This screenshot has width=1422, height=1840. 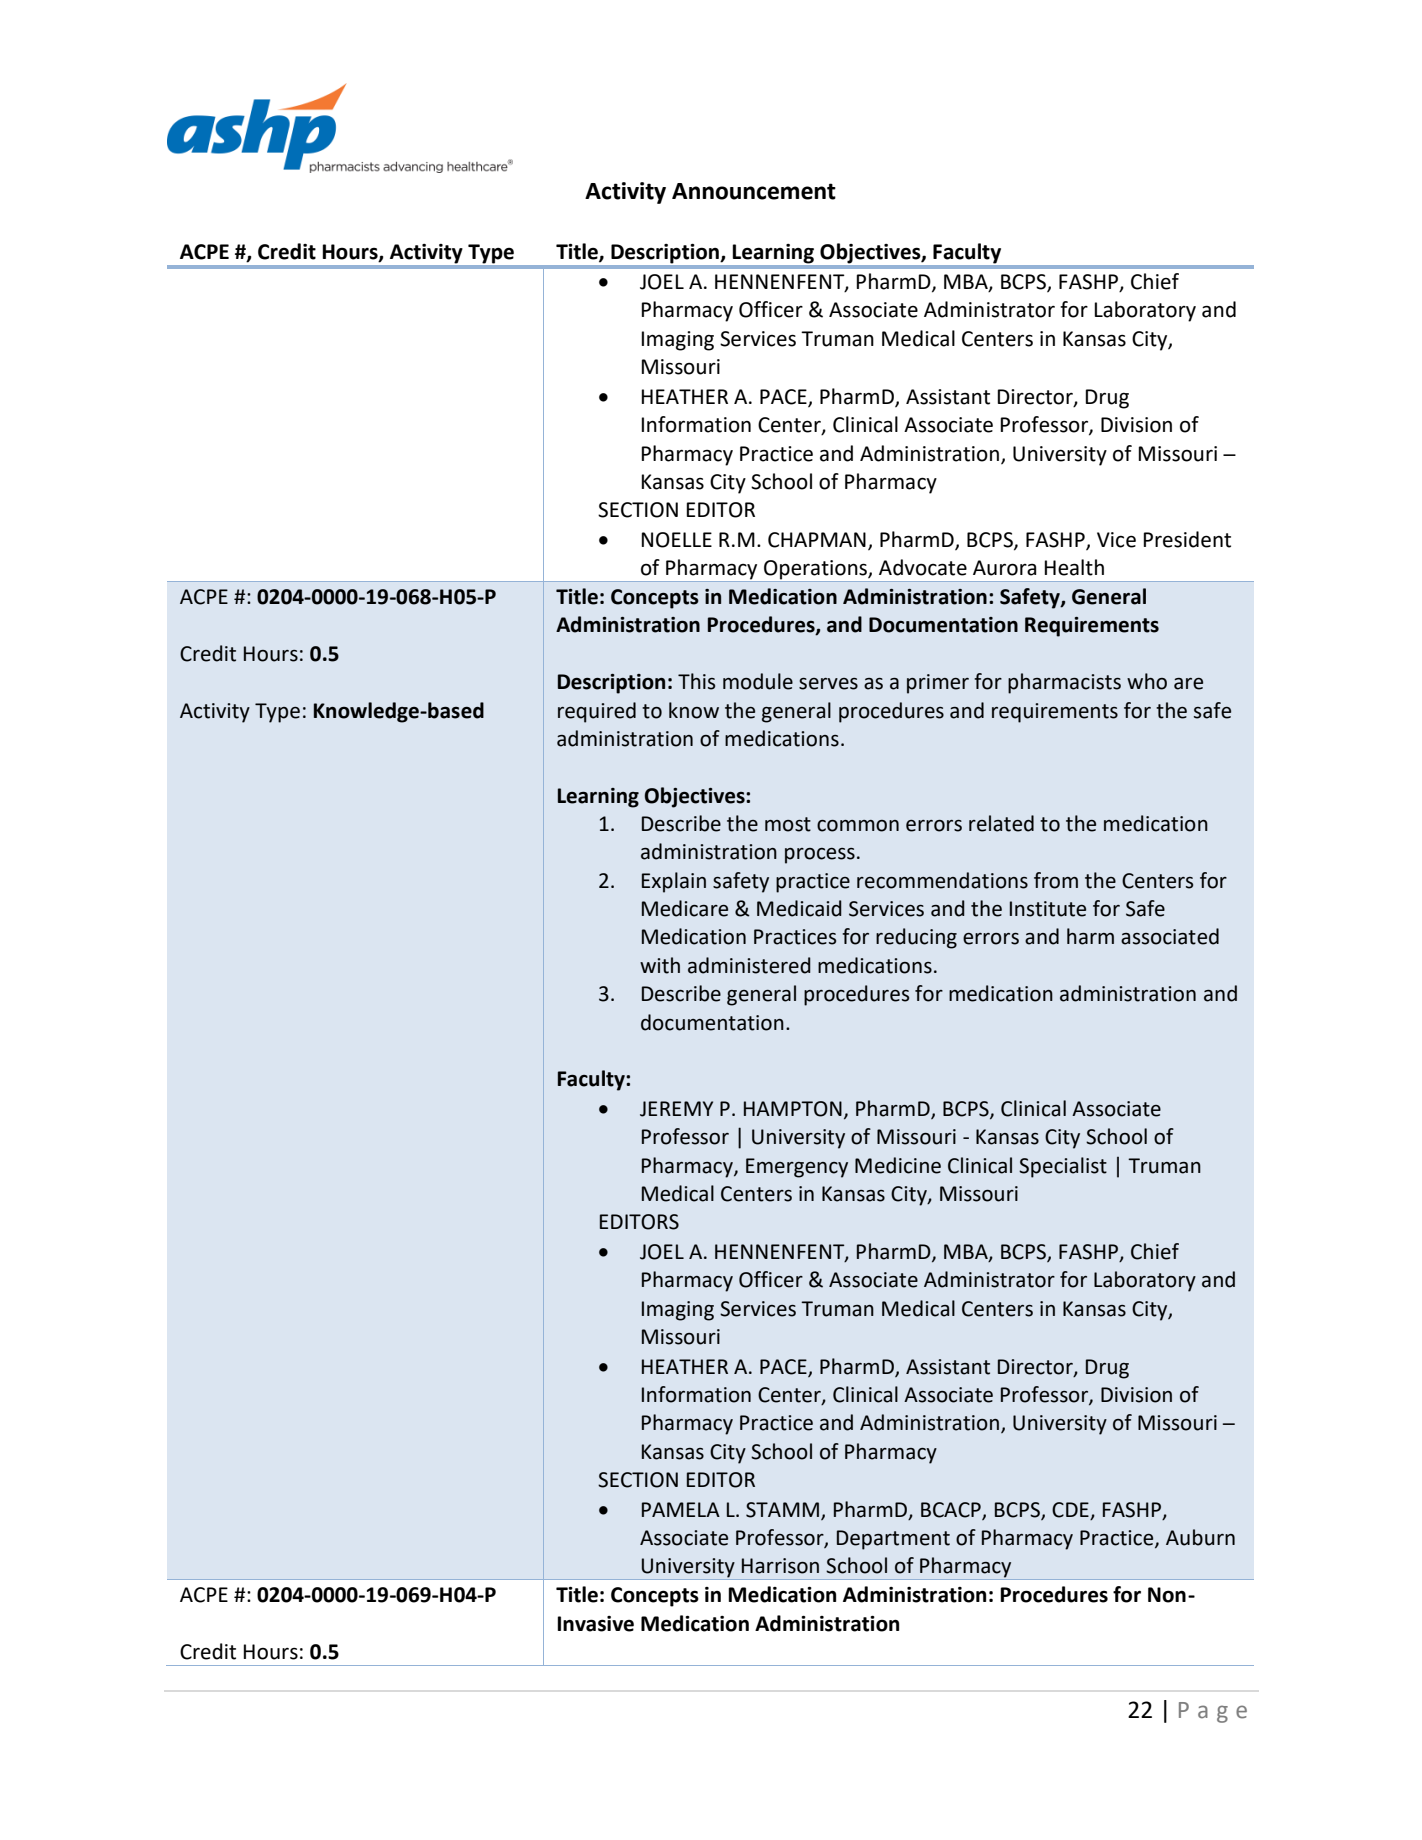 I want to click on NOELLE, so click(x=677, y=540).
